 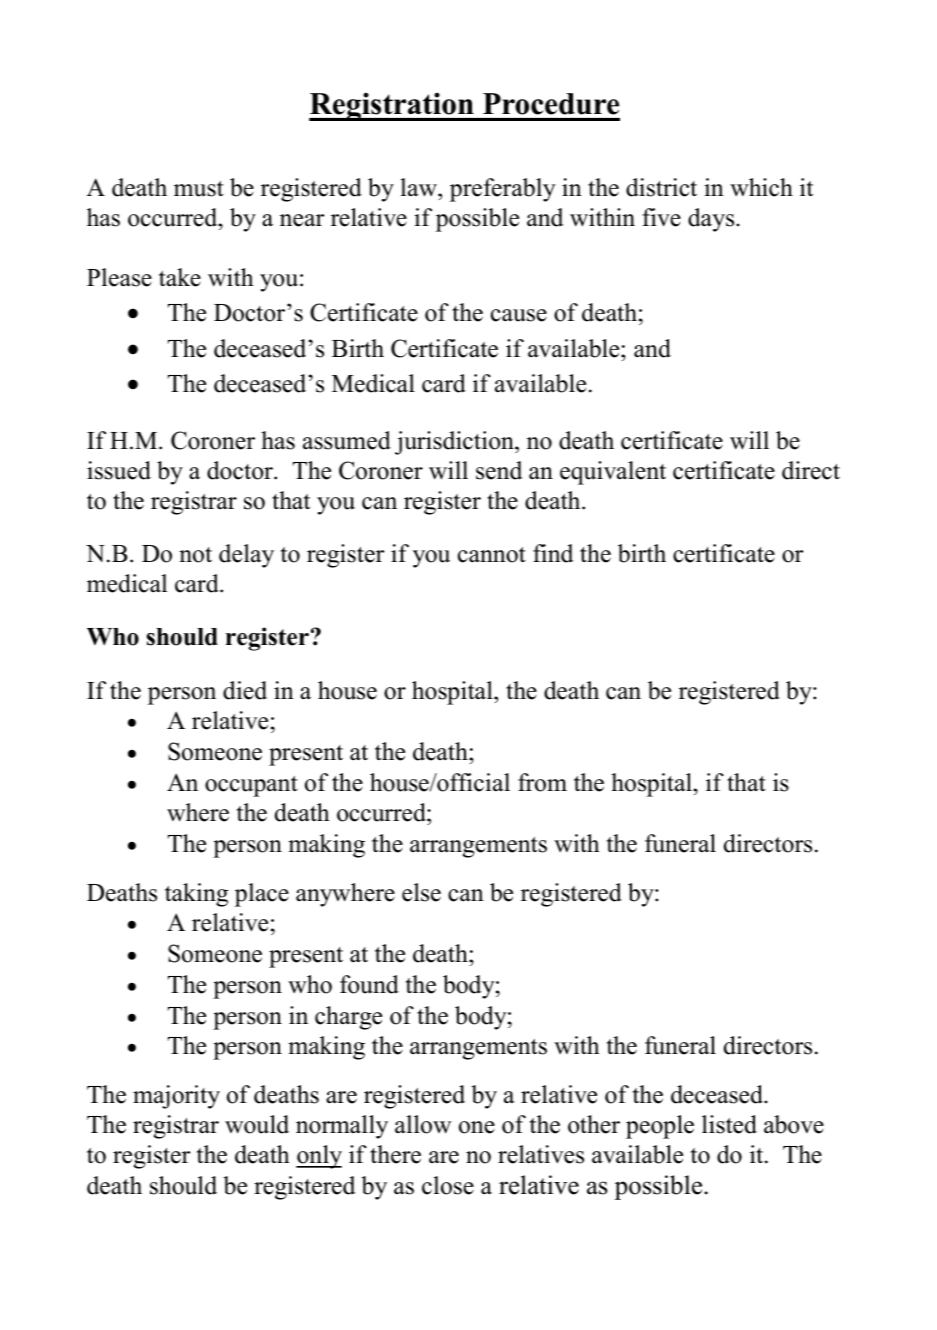 I want to click on which, so click(x=761, y=187).
